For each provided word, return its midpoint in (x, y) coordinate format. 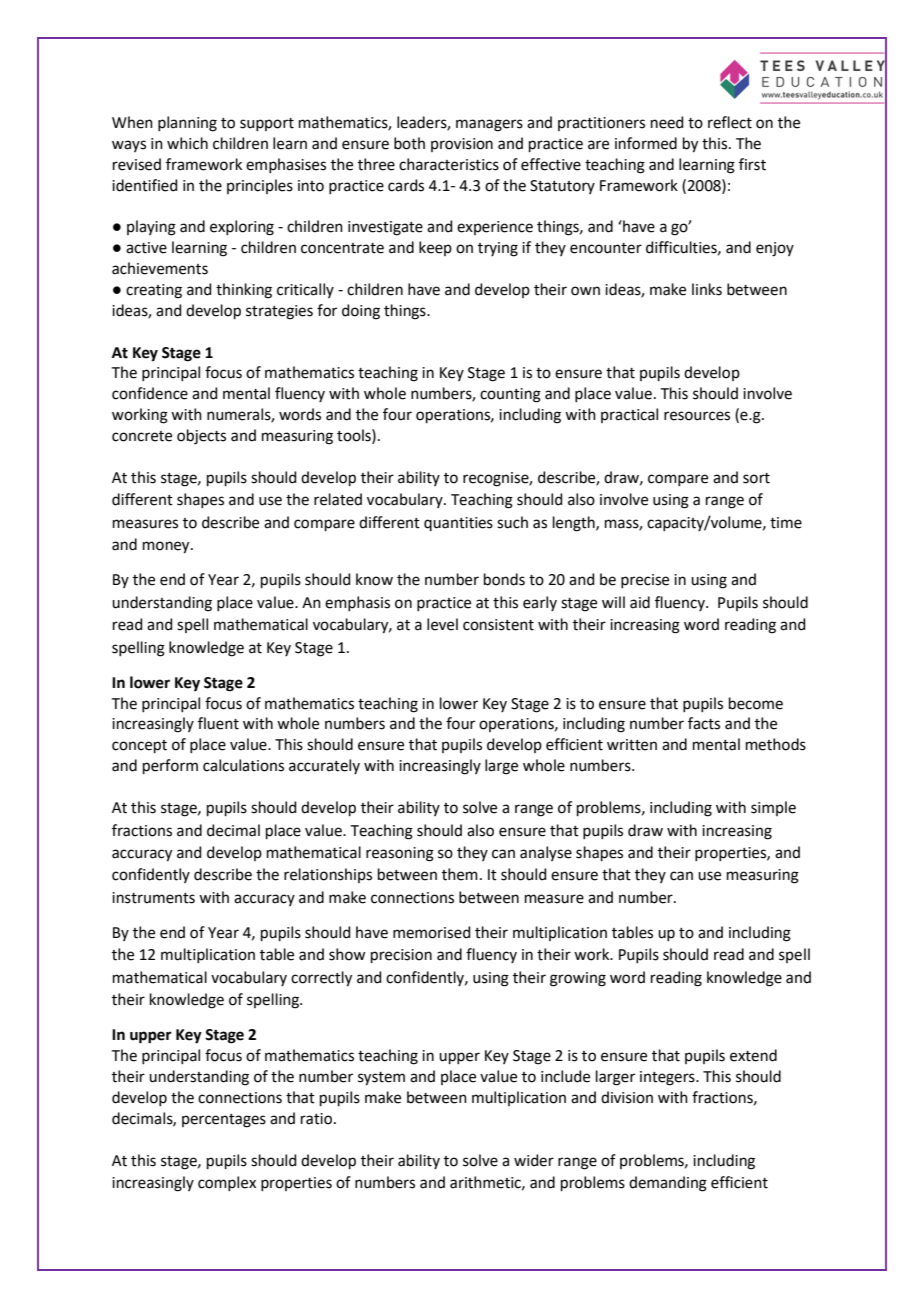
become (756, 703)
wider (534, 1160)
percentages (224, 1121)
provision (462, 145)
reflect (730, 122)
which (187, 143)
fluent (218, 723)
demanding (668, 1184)
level (442, 624)
